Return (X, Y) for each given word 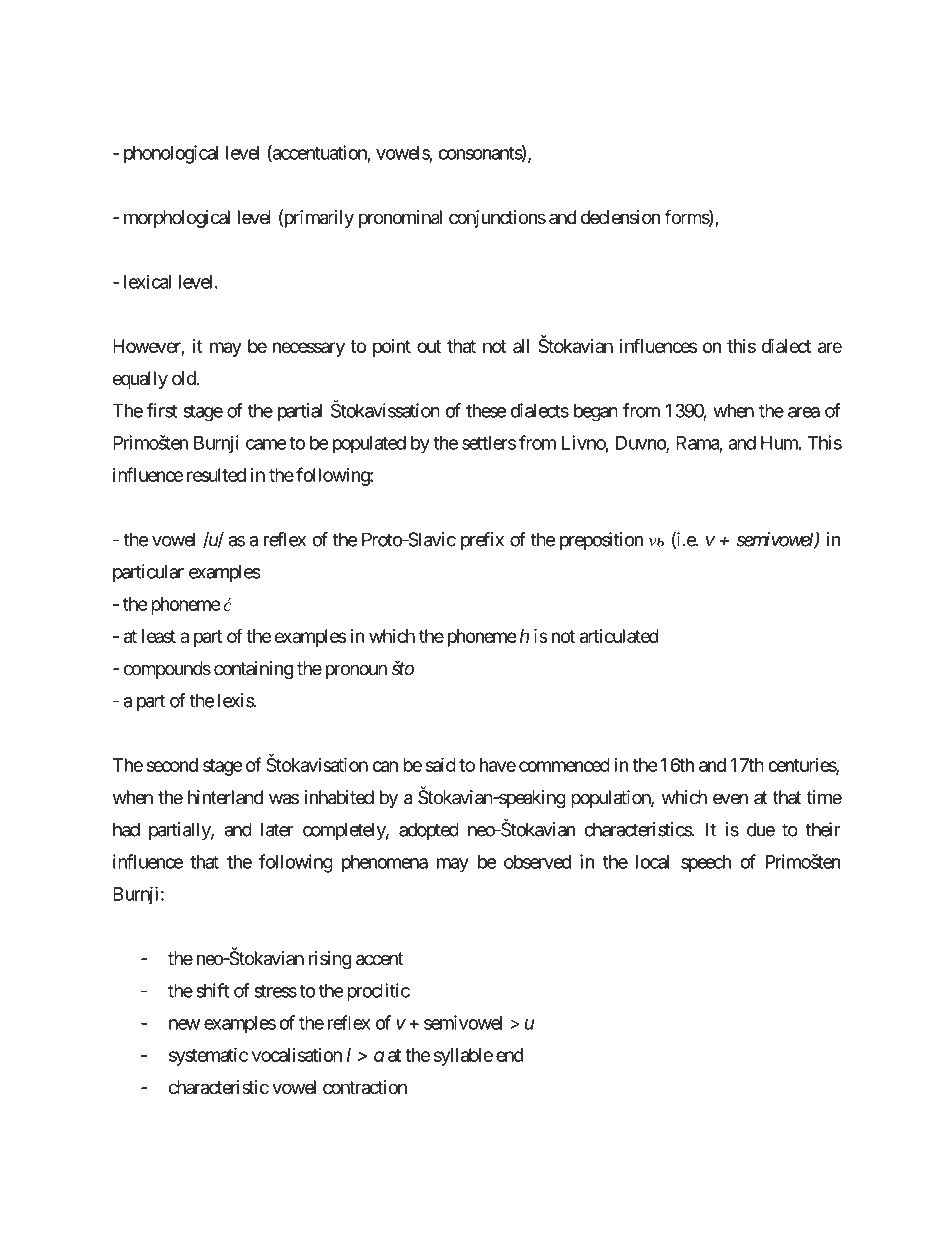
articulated (619, 636)
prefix (482, 541)
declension (620, 217)
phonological (171, 154)
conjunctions (497, 219)
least (159, 636)
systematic (208, 1056)
